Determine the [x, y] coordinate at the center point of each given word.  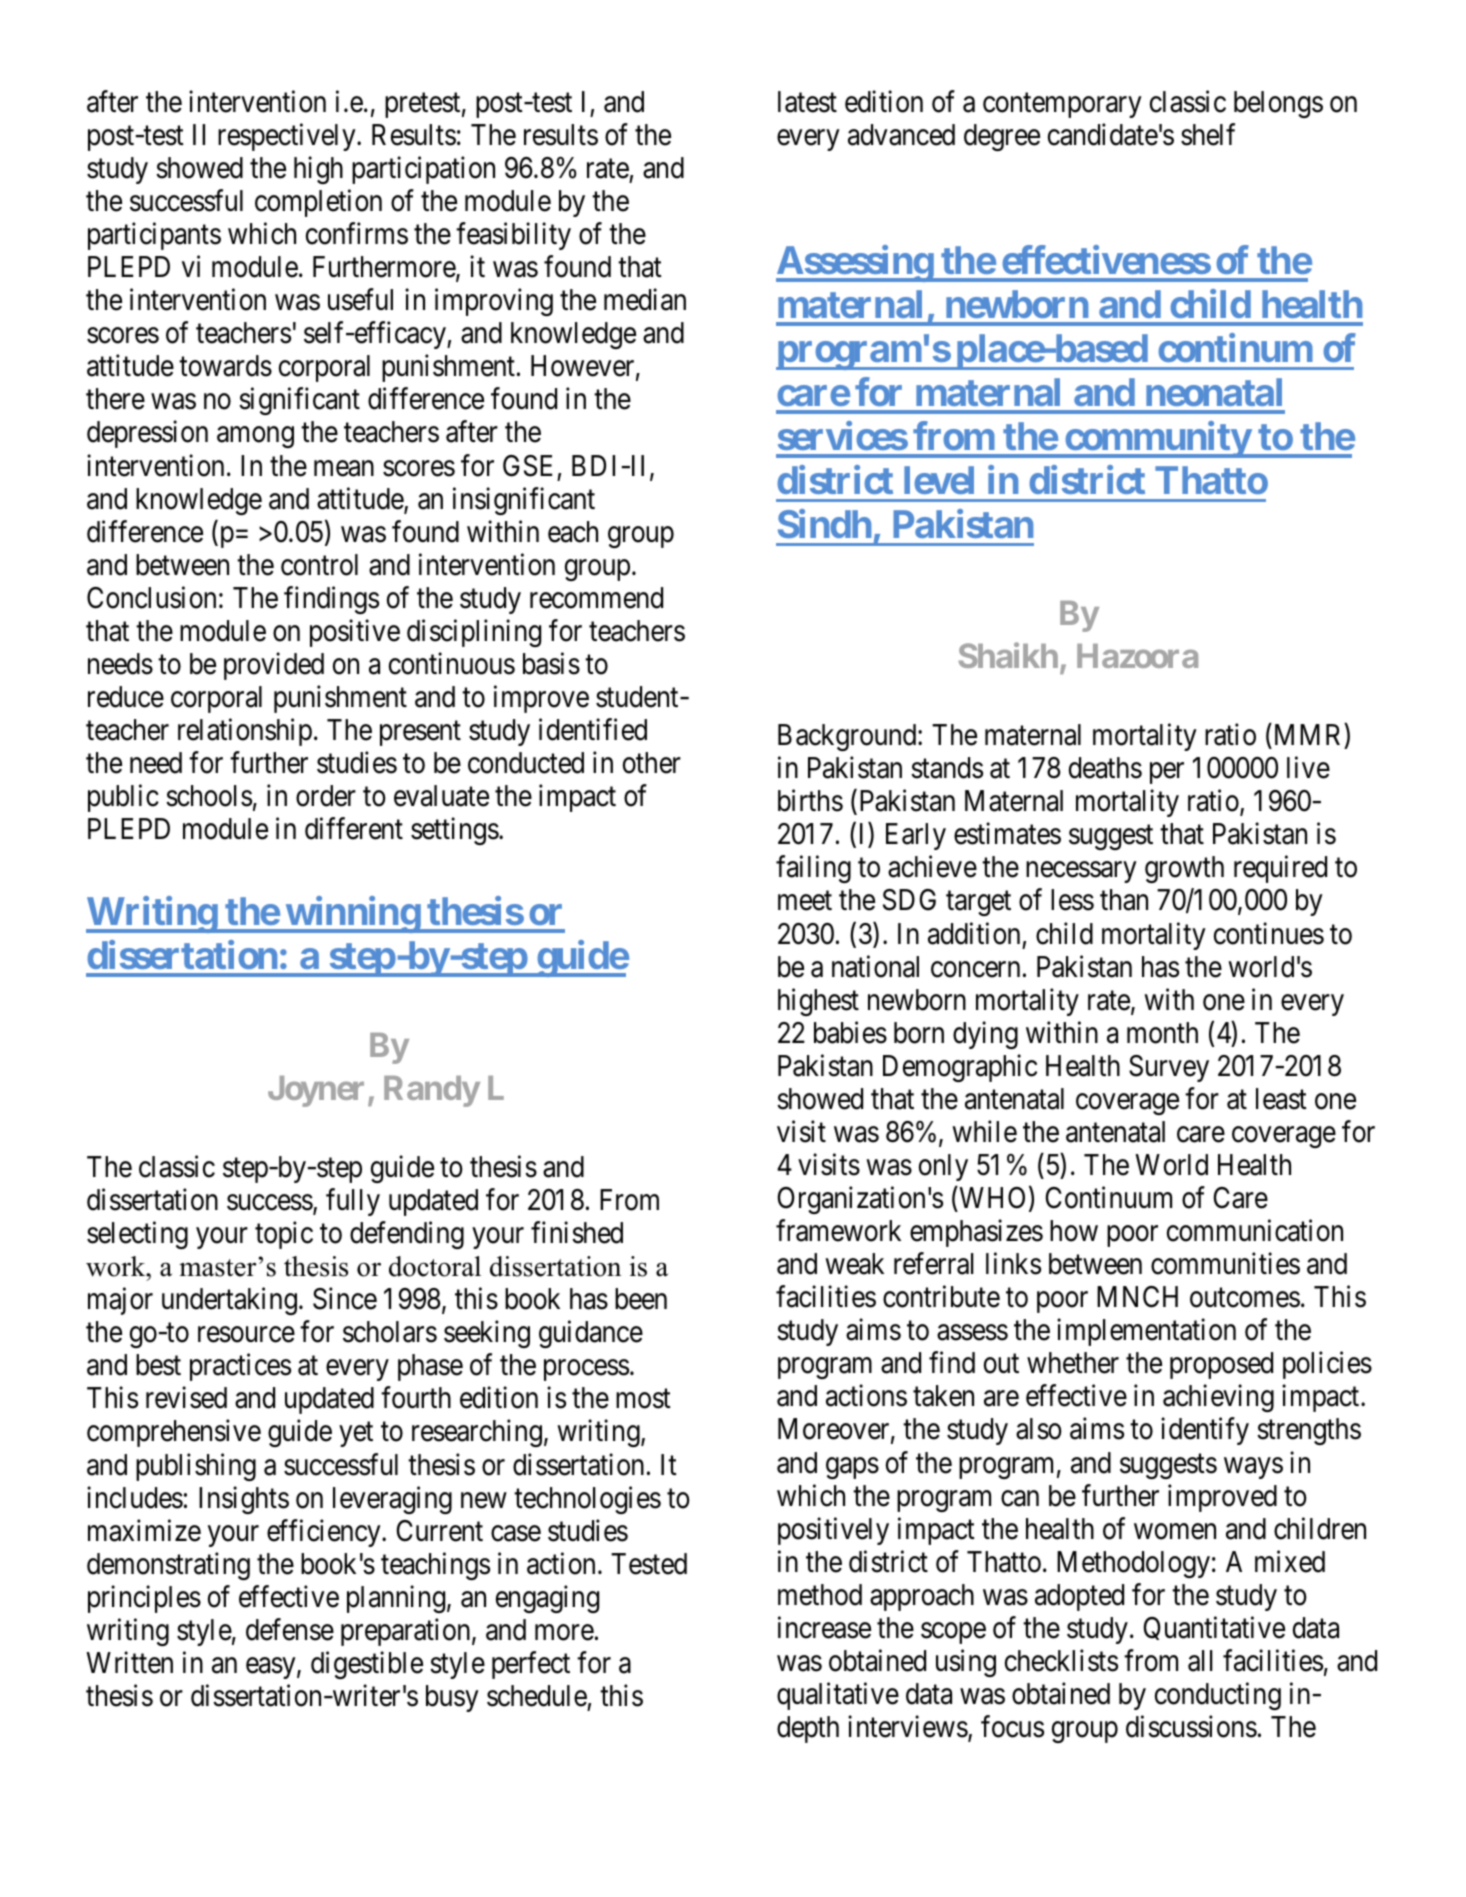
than [1124, 900]
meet [805, 901]
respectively [288, 137]
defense [290, 1629]
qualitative [838, 1696]
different [354, 829]
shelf [1208, 134]
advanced [901, 135]
